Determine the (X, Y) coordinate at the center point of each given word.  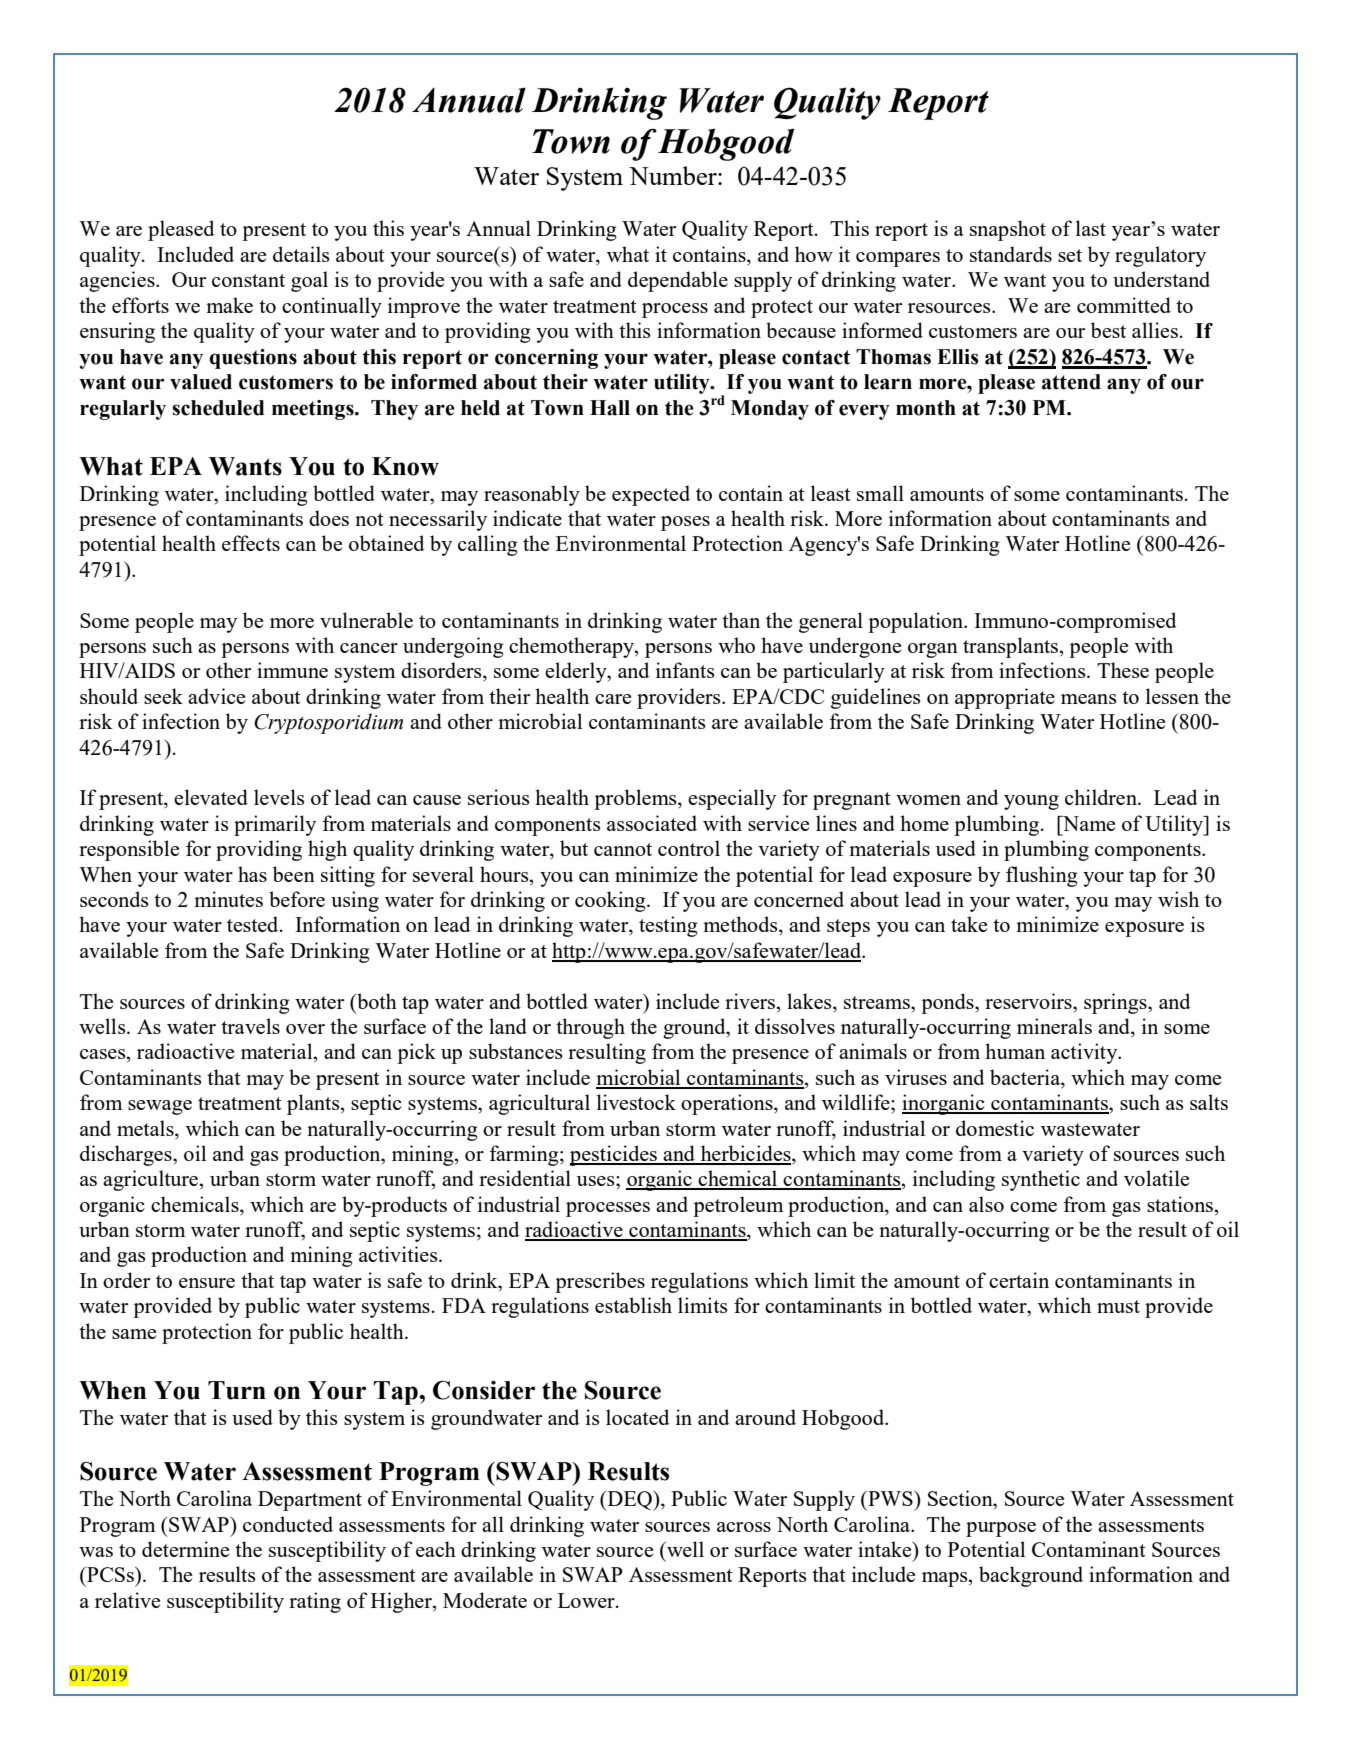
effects (251, 543)
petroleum (738, 1206)
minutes (228, 899)
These (1123, 670)
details (301, 254)
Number (674, 175)
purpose (1001, 1529)
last (1091, 228)
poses (685, 523)
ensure (207, 1283)
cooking (611, 901)
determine (185, 1549)
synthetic (1041, 1180)
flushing (1042, 876)
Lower (587, 1600)
